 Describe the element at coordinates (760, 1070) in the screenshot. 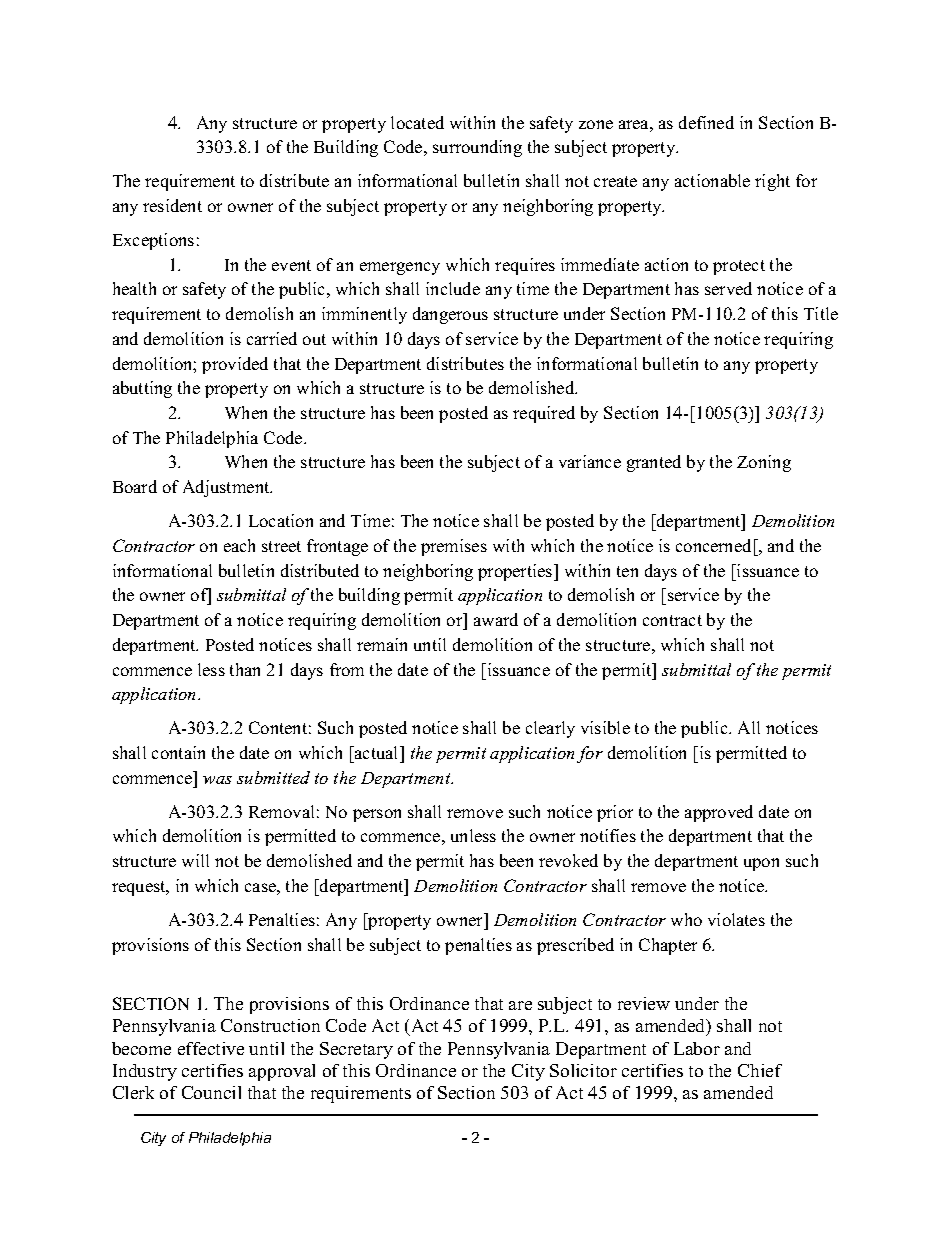

I see `Chief` at that location.
